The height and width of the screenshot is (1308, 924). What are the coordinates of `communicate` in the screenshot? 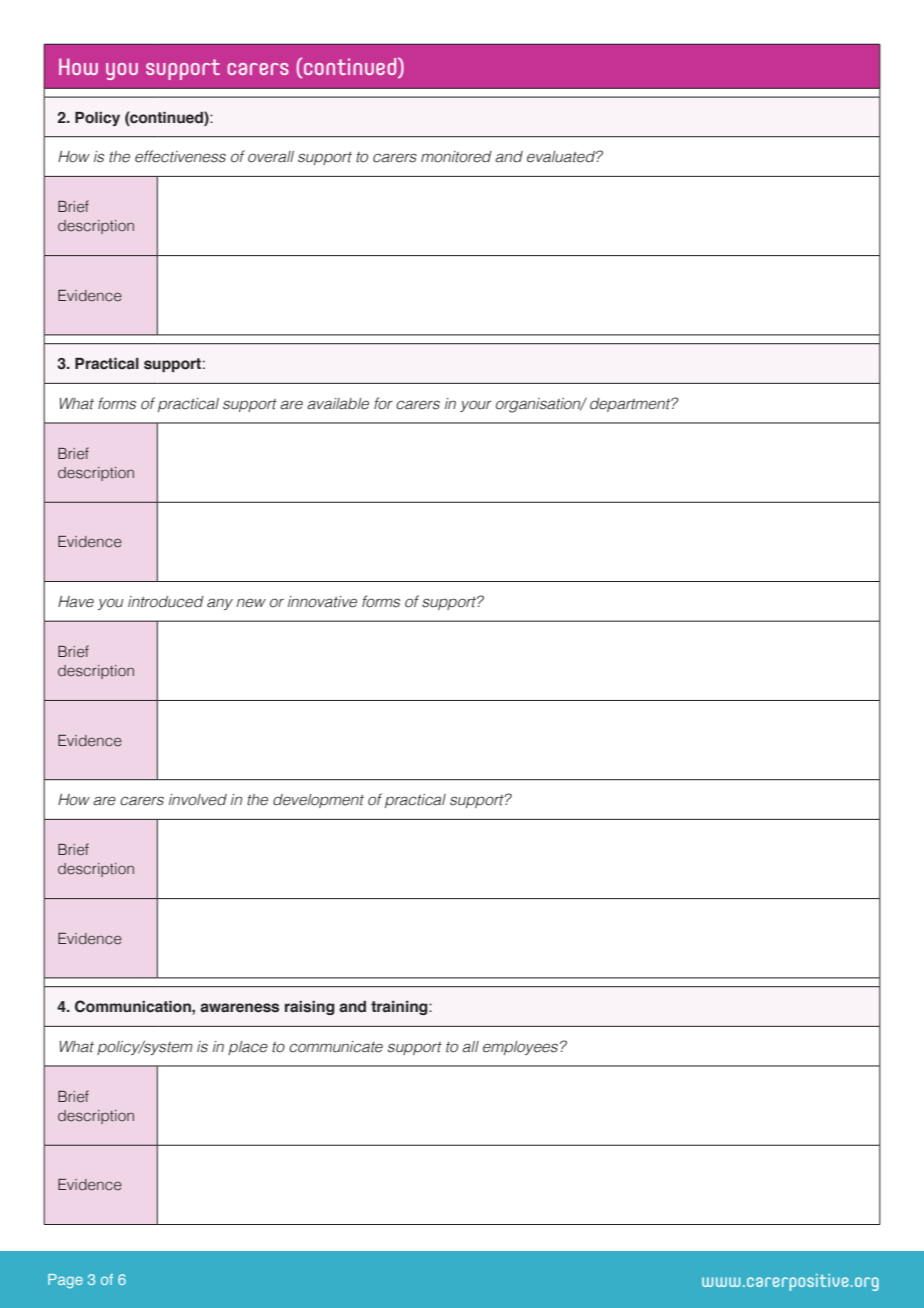 It's located at (336, 1047).
